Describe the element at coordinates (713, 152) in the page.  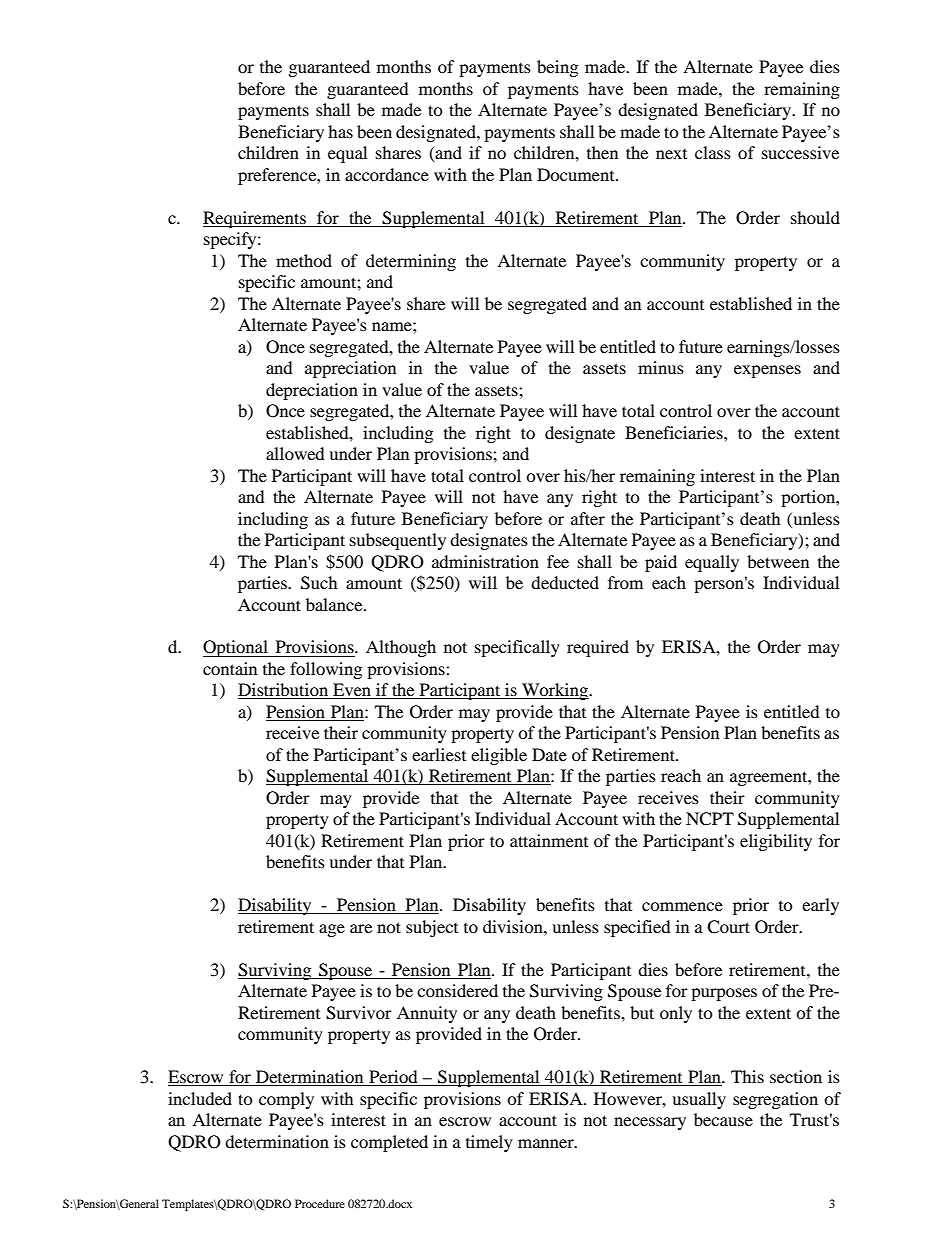
I see `class` at that location.
